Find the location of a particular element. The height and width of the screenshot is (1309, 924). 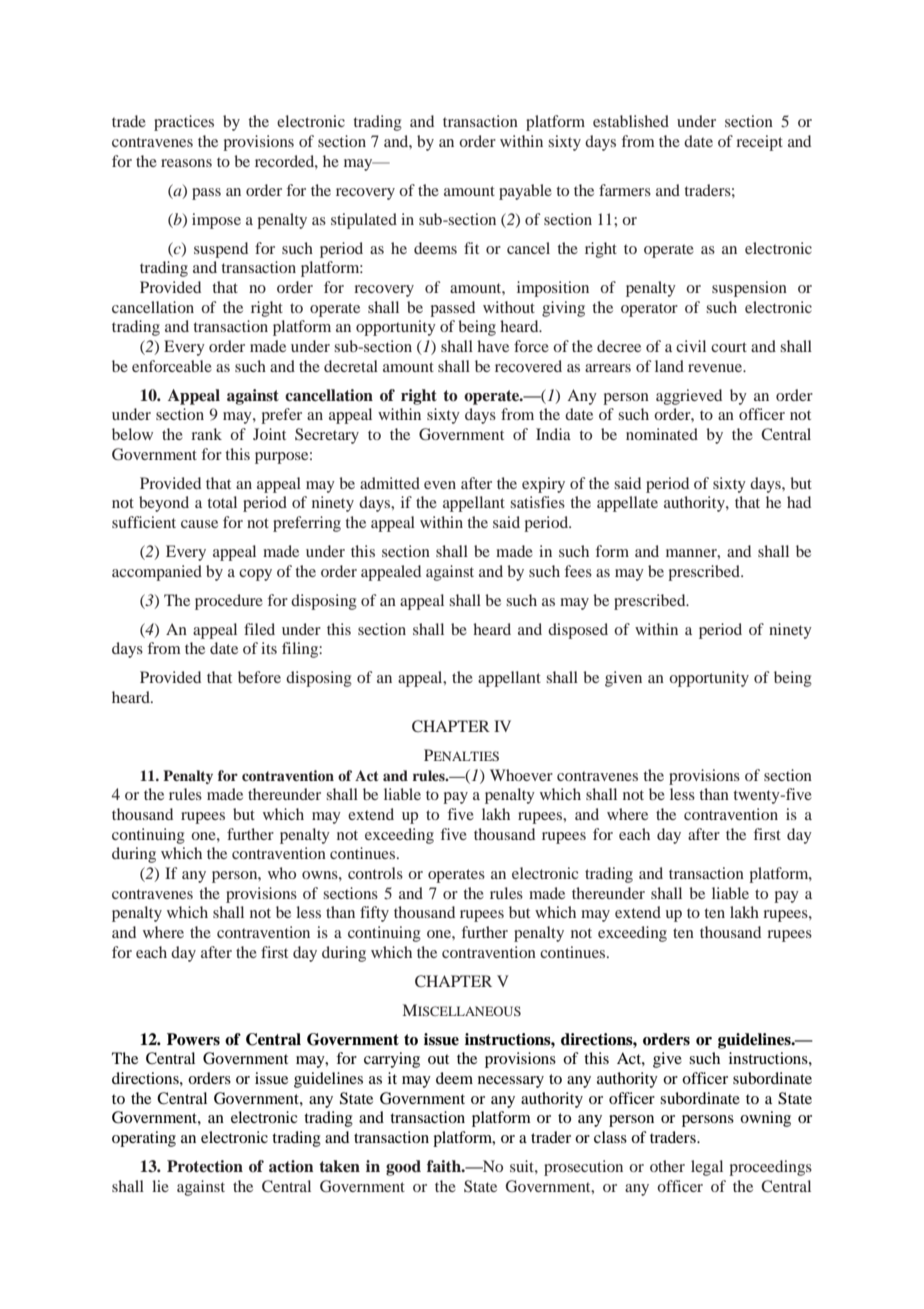

fees is located at coordinates (578, 571).
